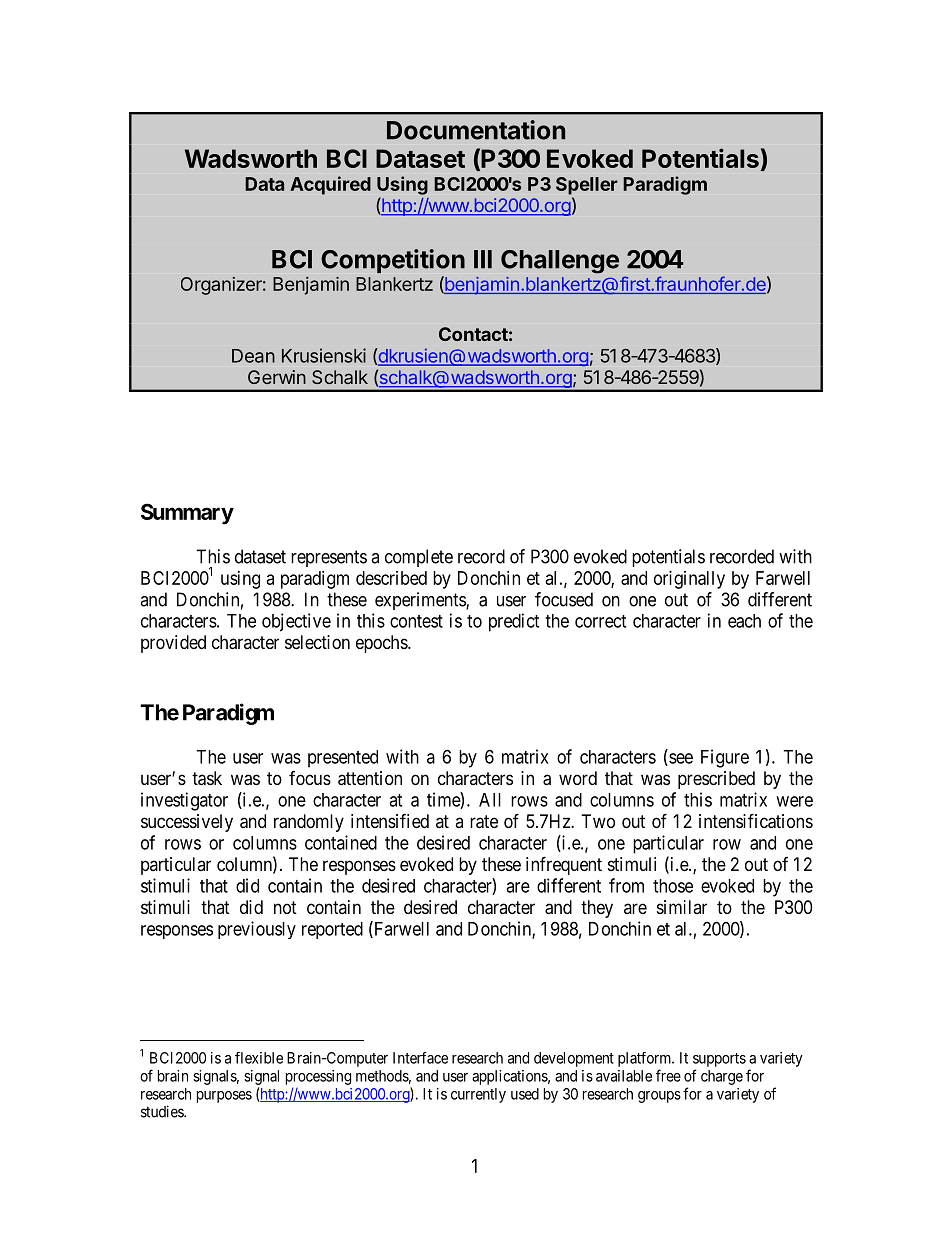 The image size is (952, 1233). Describe the element at coordinates (224, 1097) in the document. I see `purposes` at that location.
